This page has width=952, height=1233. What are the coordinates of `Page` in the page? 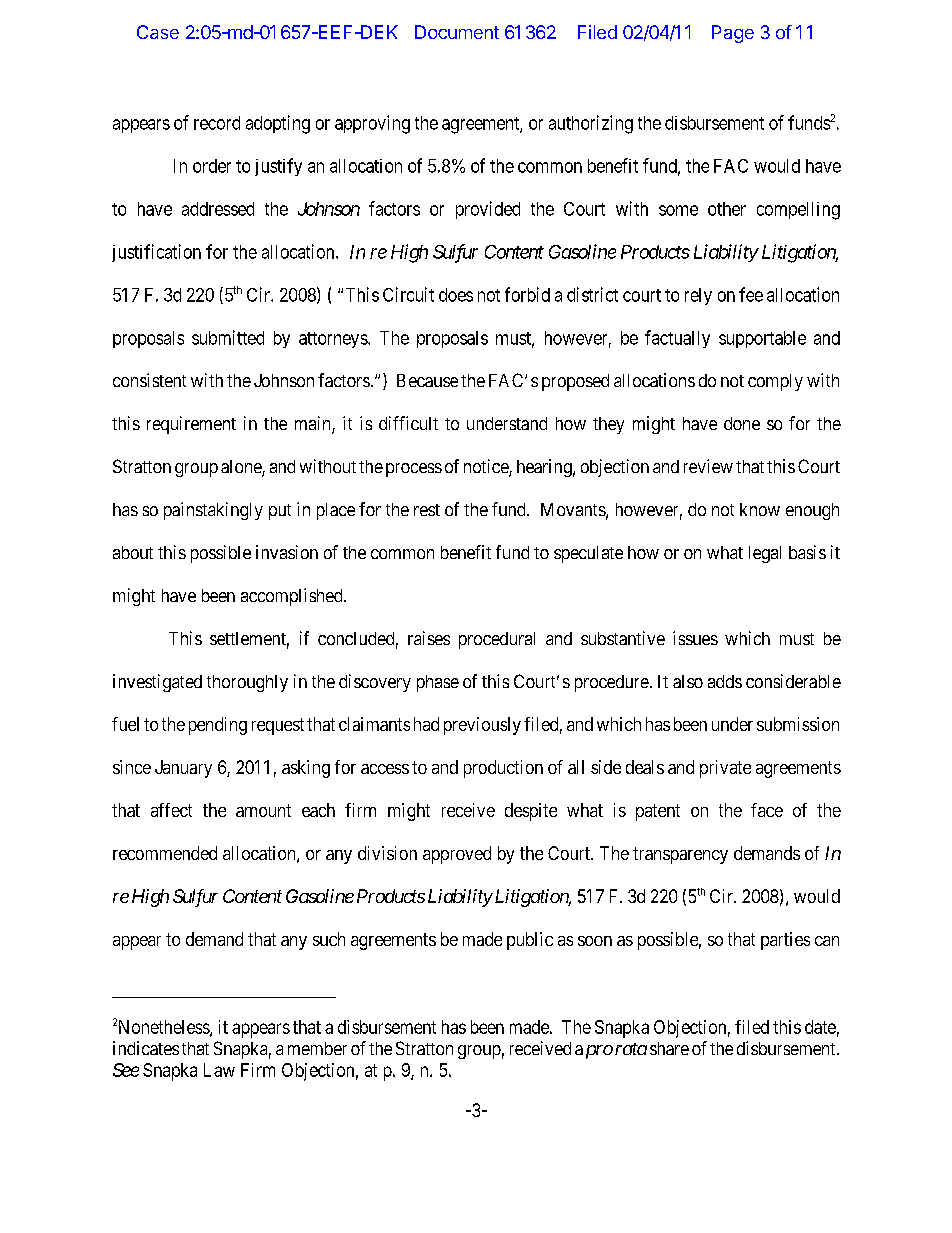 It's located at (733, 34).
